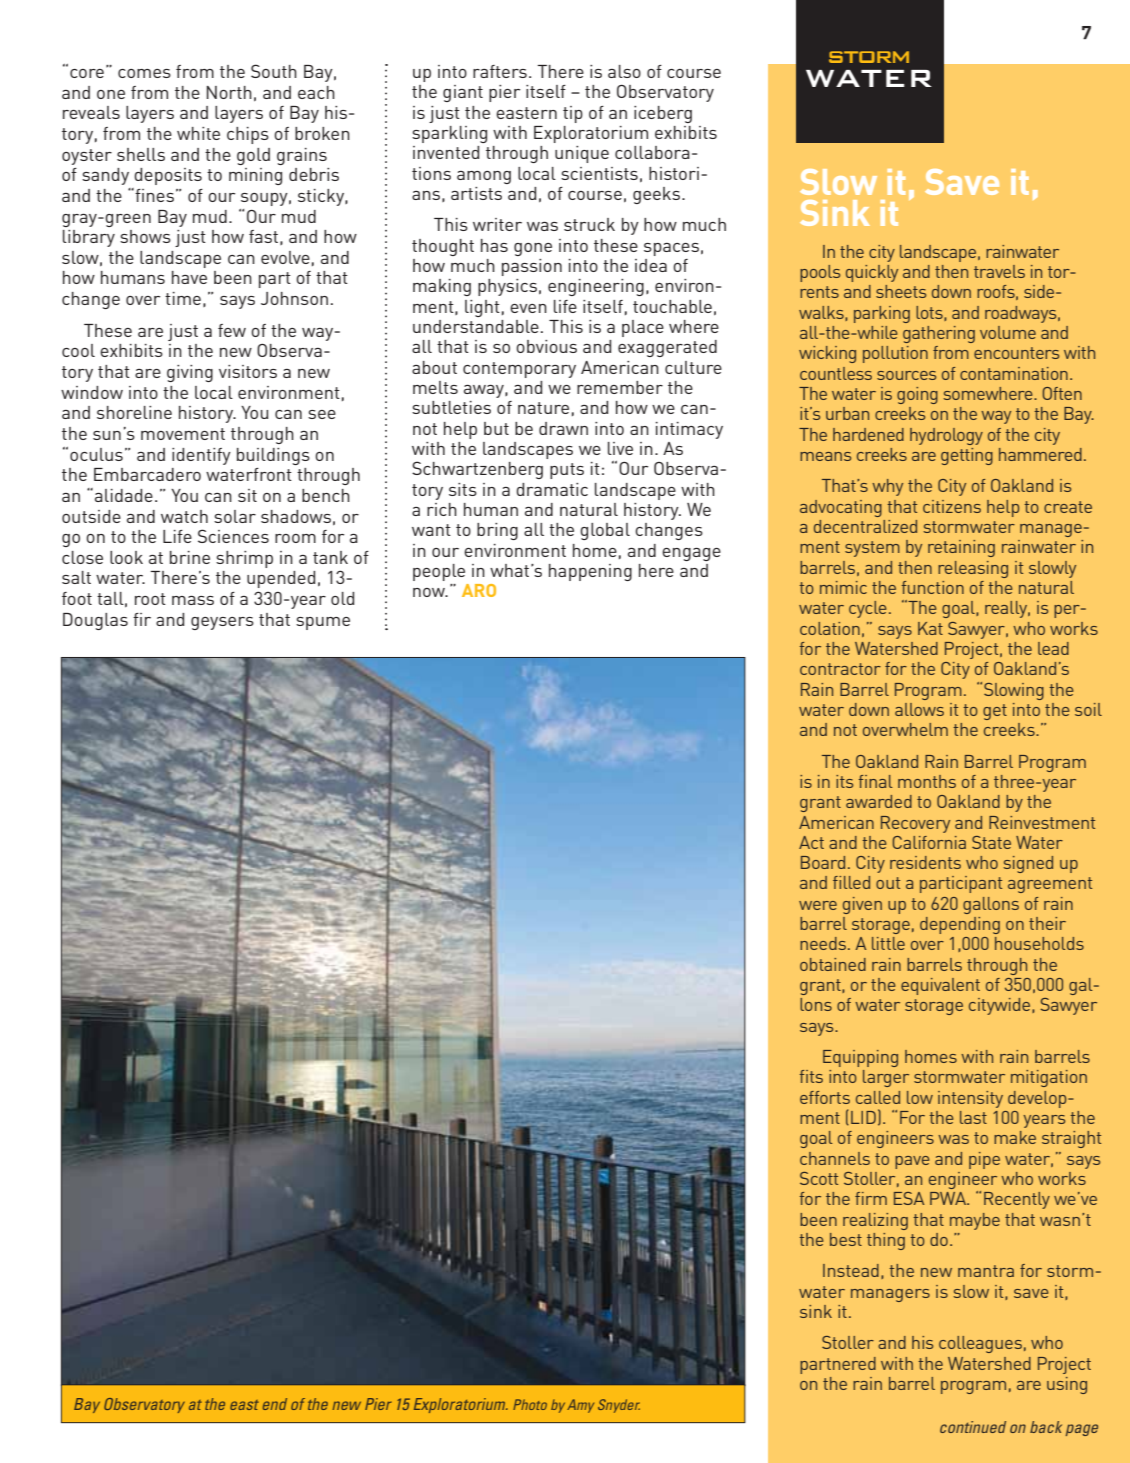  I want to click on Amy, so click(580, 1406).
